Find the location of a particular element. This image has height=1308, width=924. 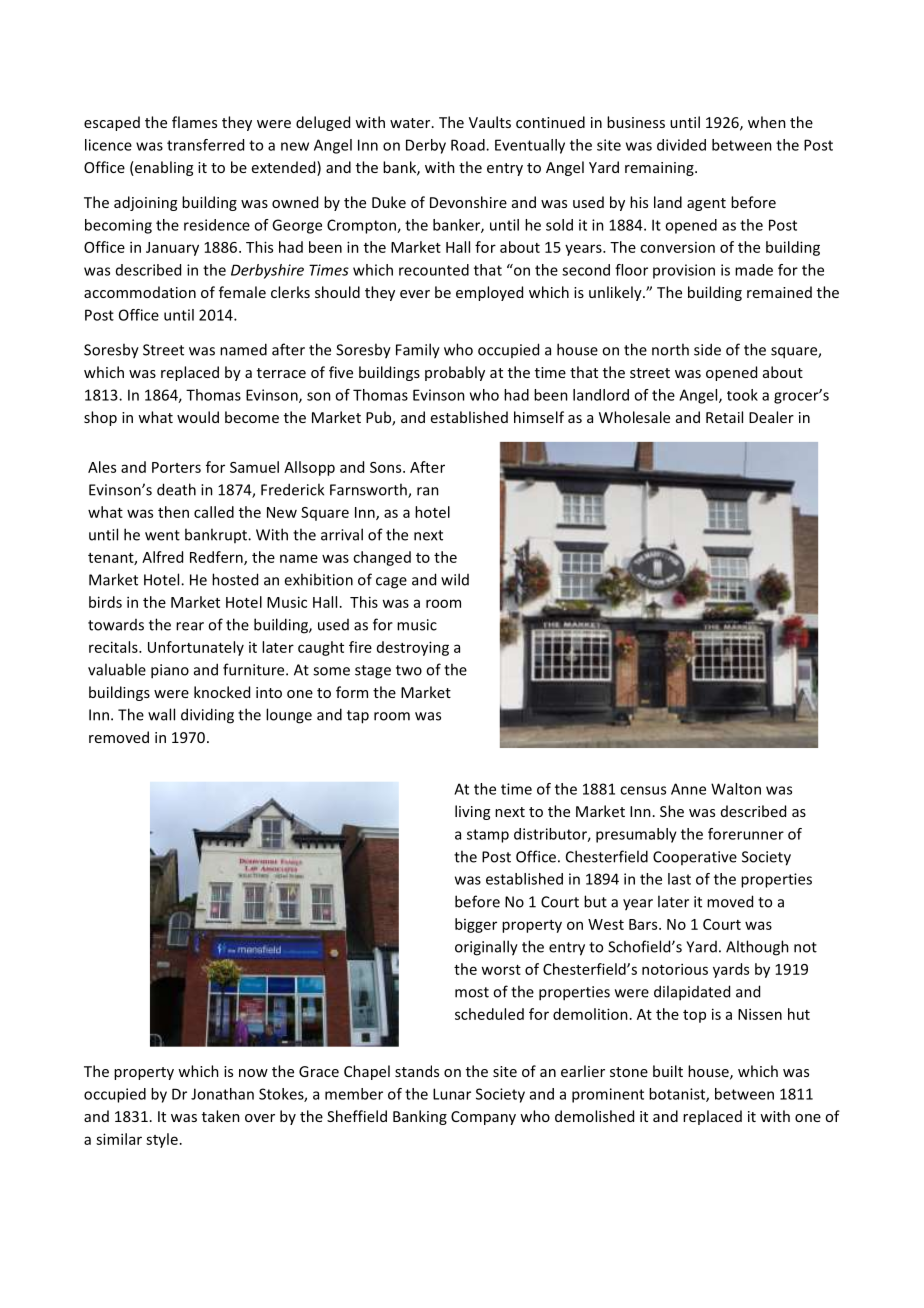

Lunar is located at coordinates (452, 1094).
